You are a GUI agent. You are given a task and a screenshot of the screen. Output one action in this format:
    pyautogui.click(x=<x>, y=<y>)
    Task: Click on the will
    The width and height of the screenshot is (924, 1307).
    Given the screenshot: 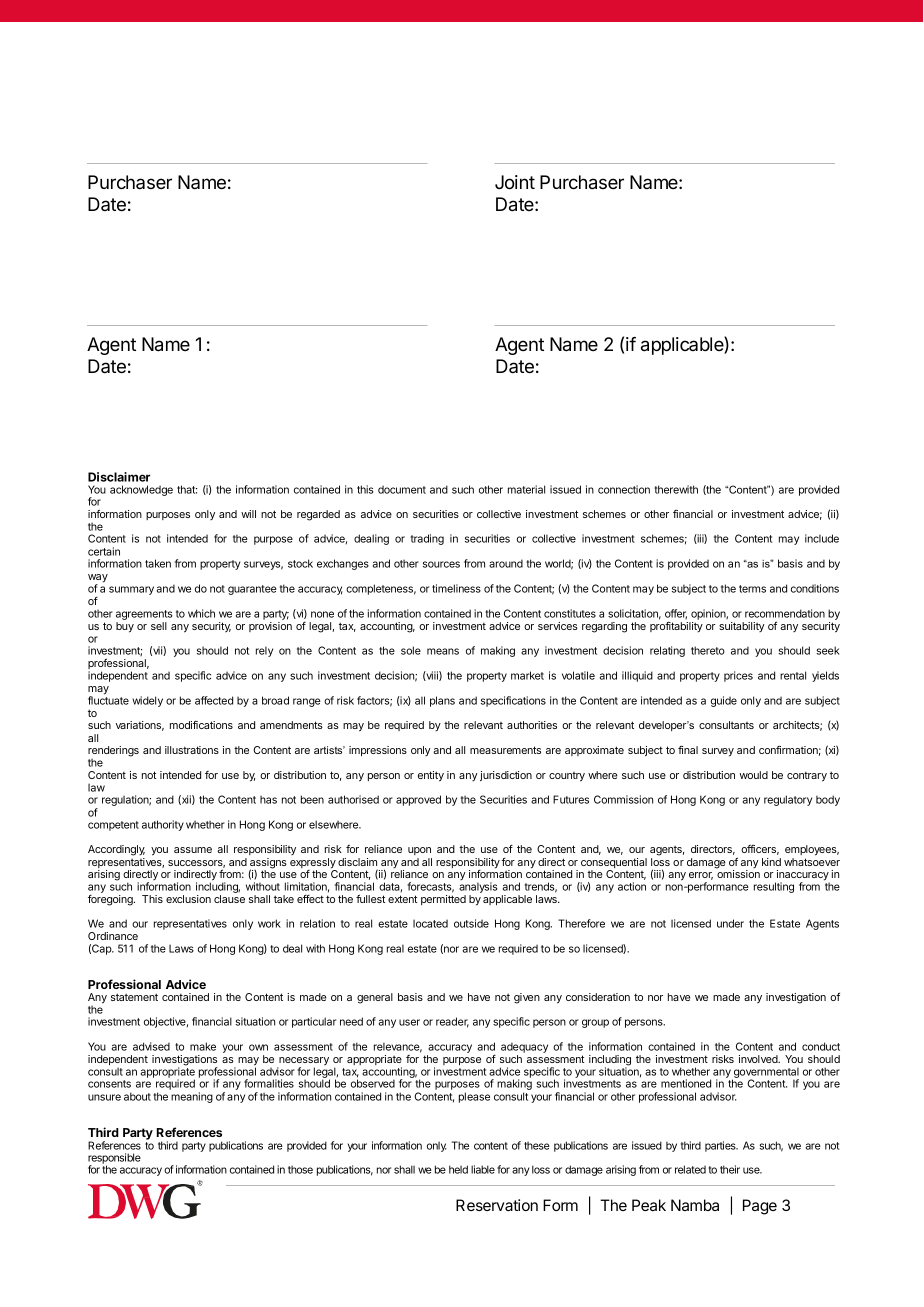 What is the action you would take?
    pyautogui.click(x=248, y=514)
